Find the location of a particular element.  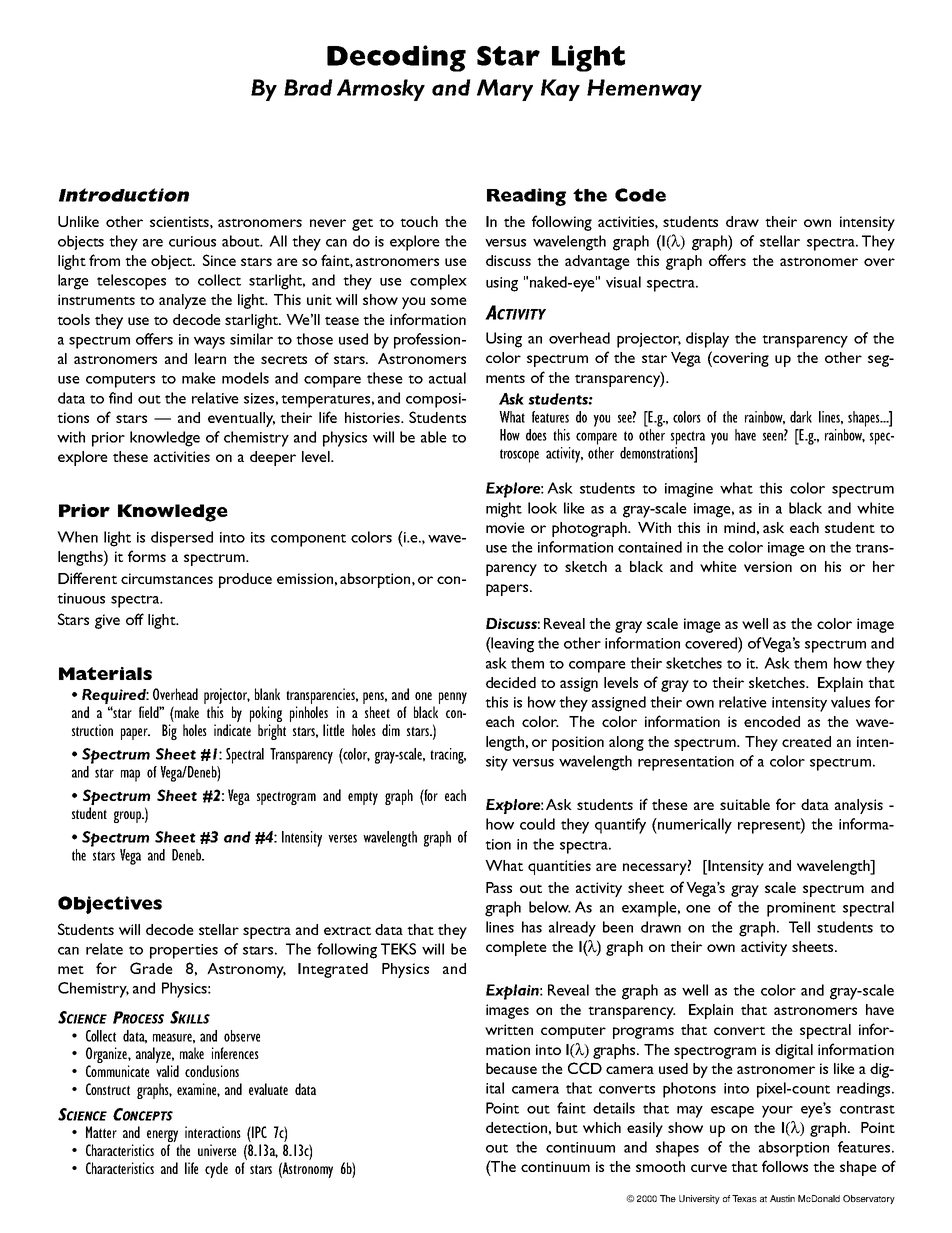

could is located at coordinates (537, 824).
